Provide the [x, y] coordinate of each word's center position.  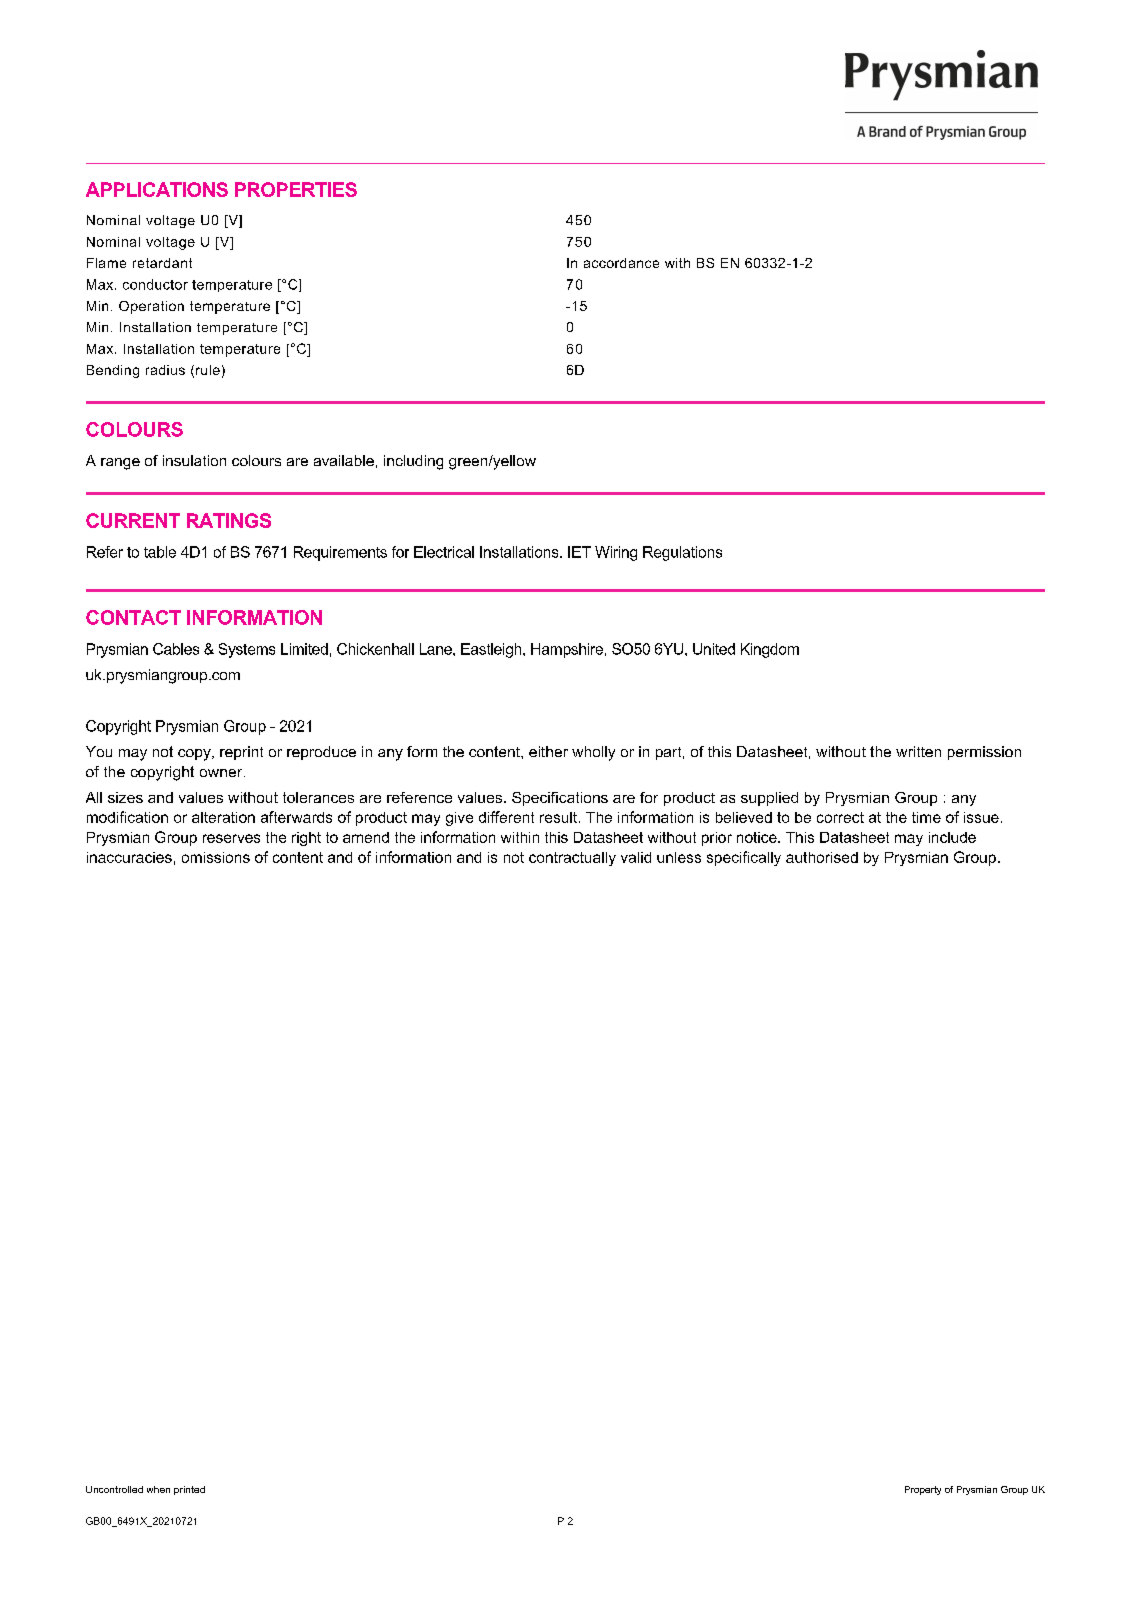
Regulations [682, 553]
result [560, 817]
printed [189, 1490]
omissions [216, 857]
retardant [162, 263]
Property [923, 1490]
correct [840, 817]
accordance [621, 263]
